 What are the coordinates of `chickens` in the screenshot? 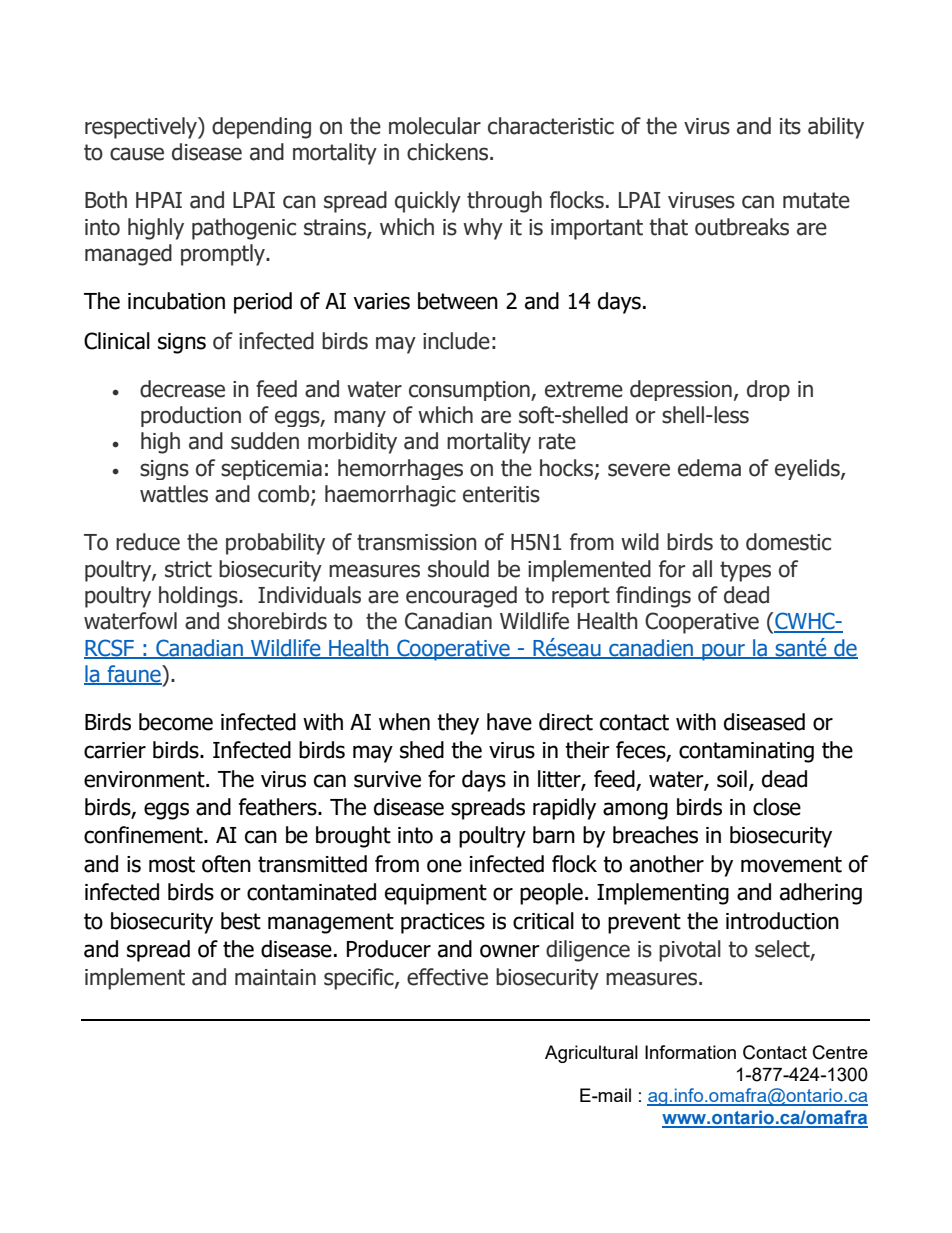 It's located at (449, 152).
